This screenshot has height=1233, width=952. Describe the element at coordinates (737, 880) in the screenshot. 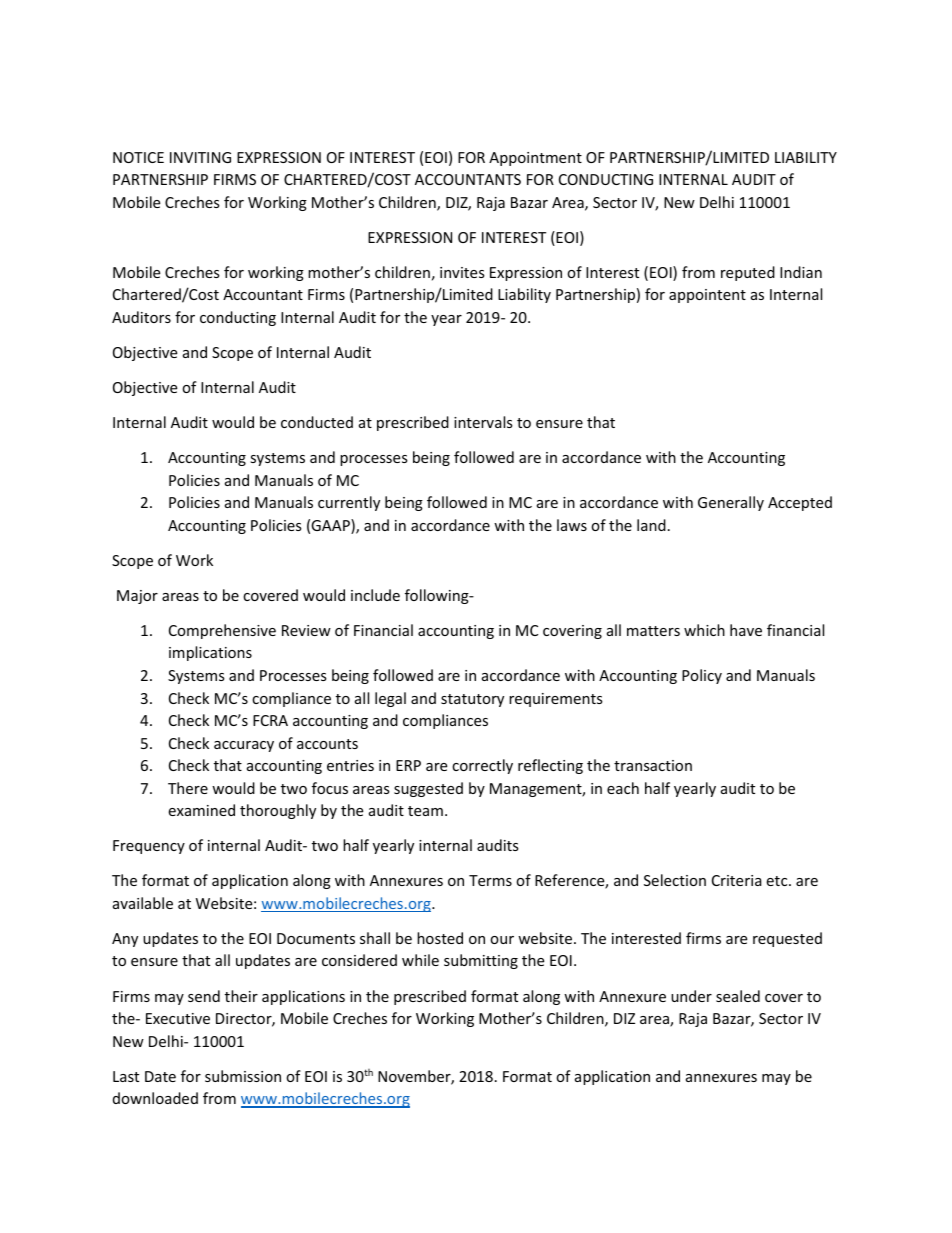

I see `Criteria` at that location.
